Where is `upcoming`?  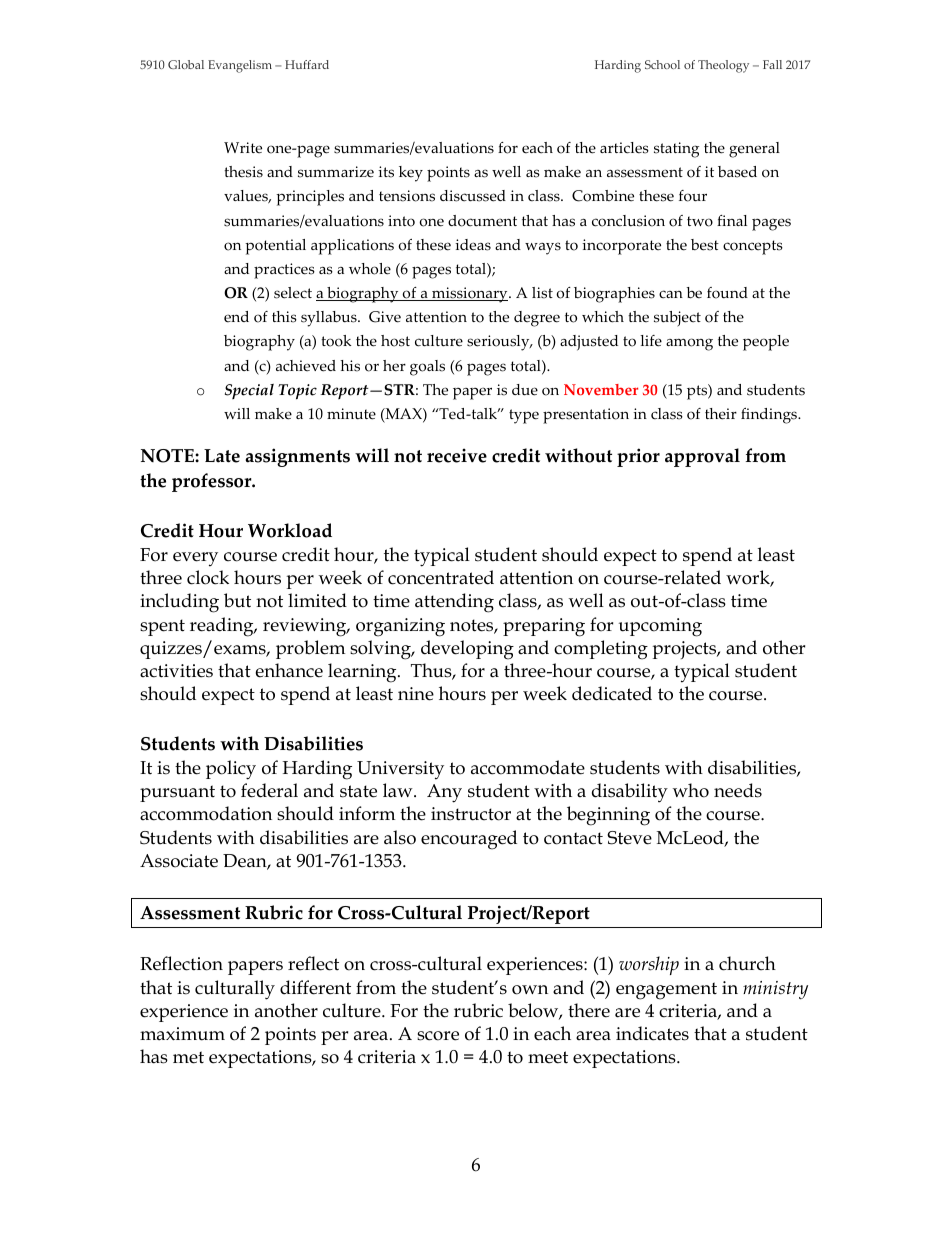
upcoming is located at coordinates (660, 627).
